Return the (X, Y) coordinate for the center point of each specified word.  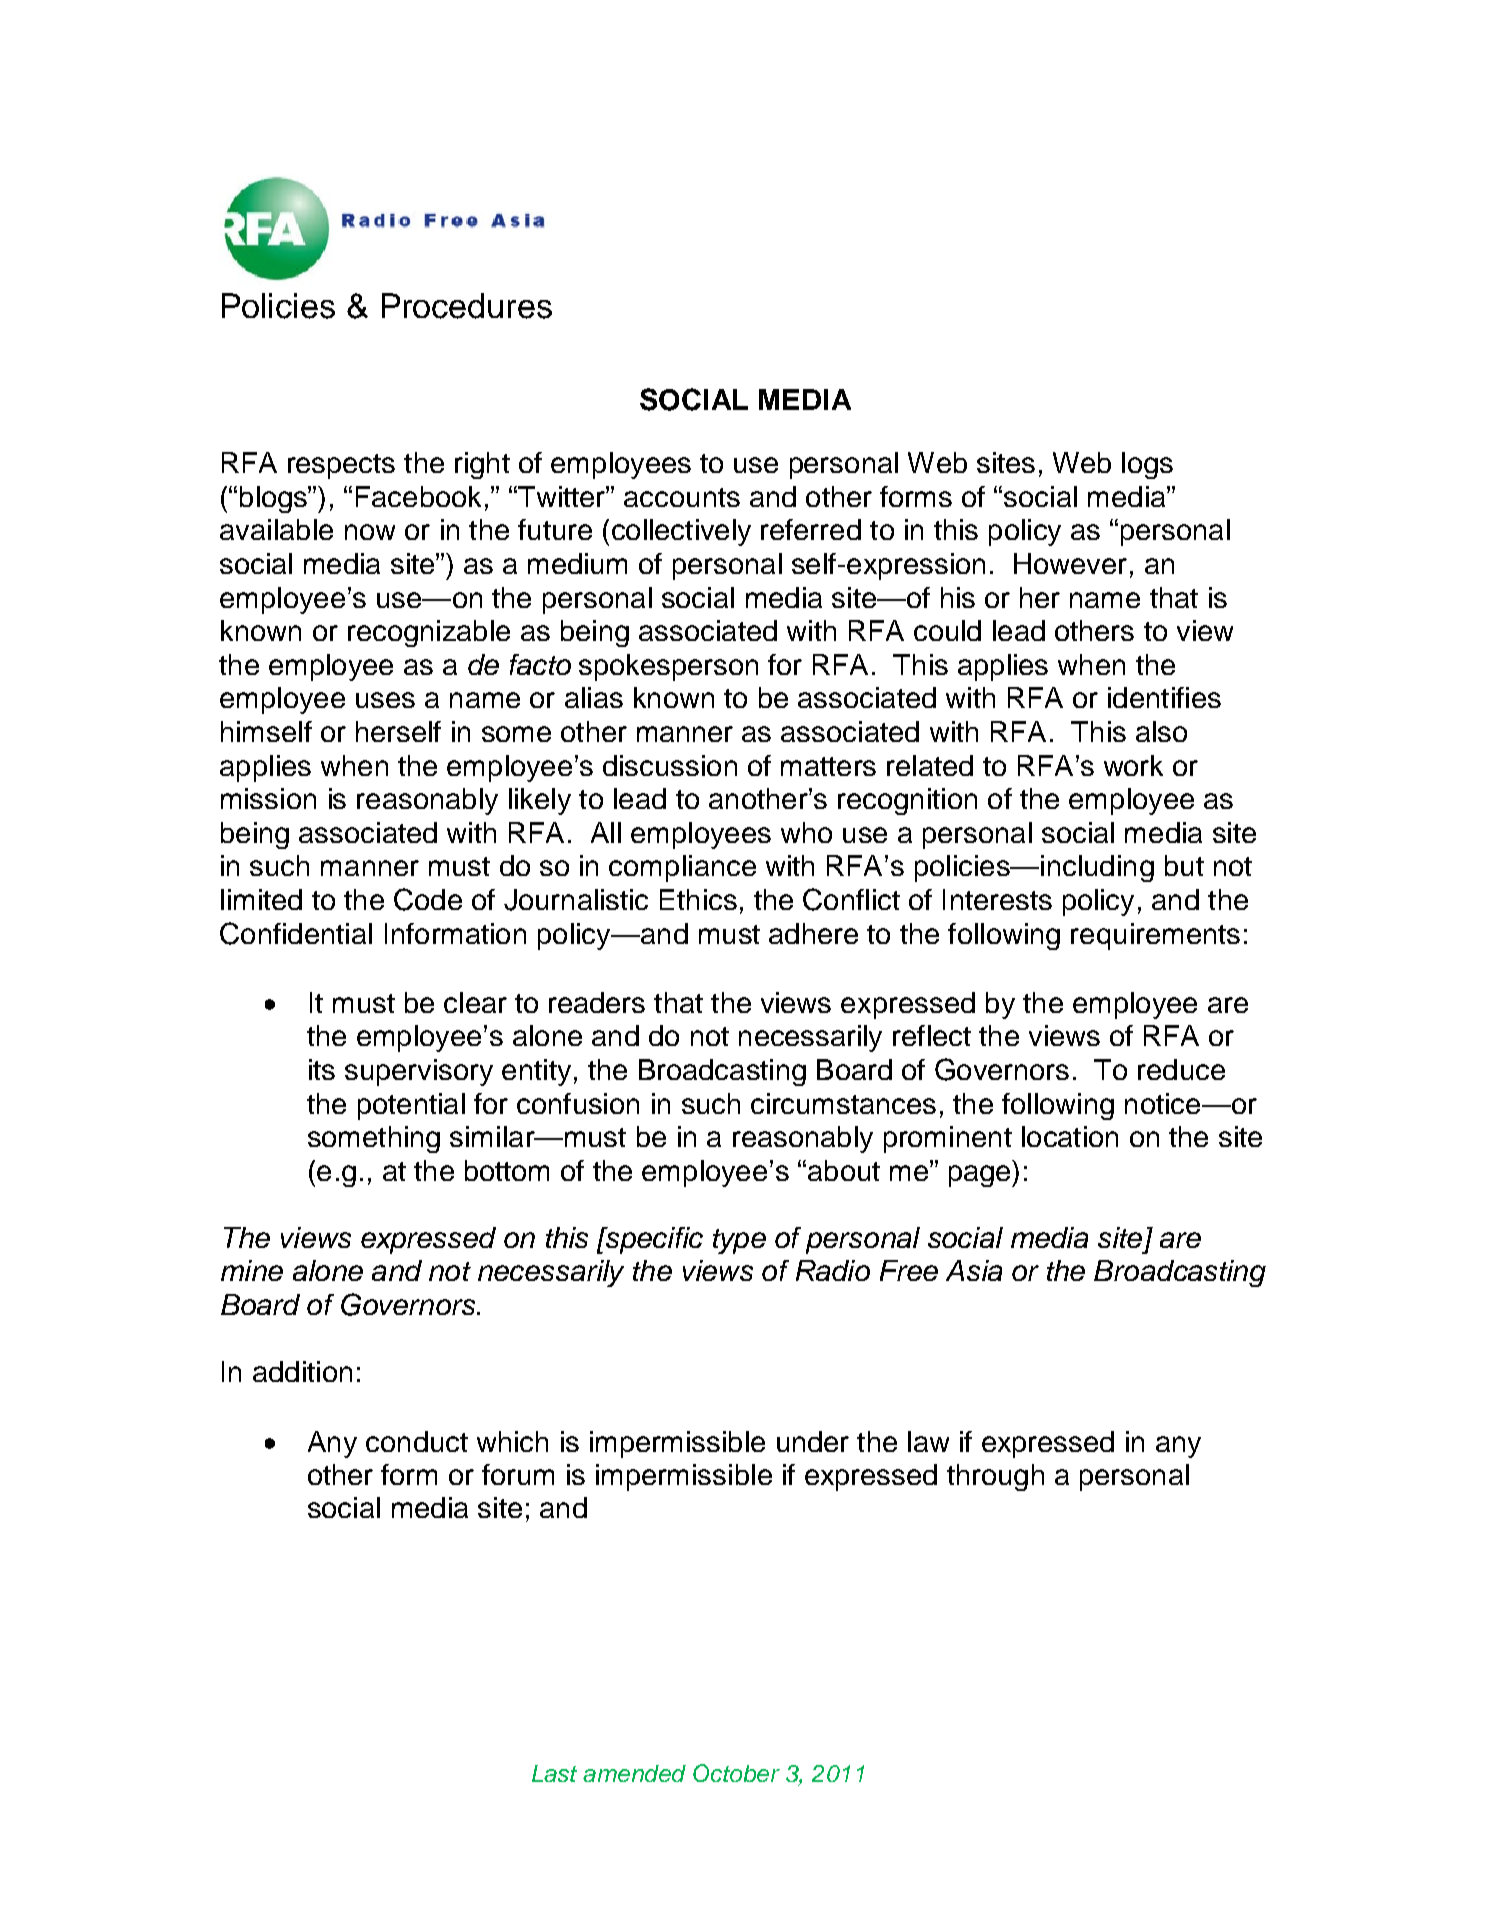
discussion (670, 765)
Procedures (467, 306)
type (739, 1241)
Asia (974, 1270)
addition (302, 1371)
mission (268, 798)
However (1070, 563)
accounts (682, 497)
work (1133, 765)
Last (554, 1773)
